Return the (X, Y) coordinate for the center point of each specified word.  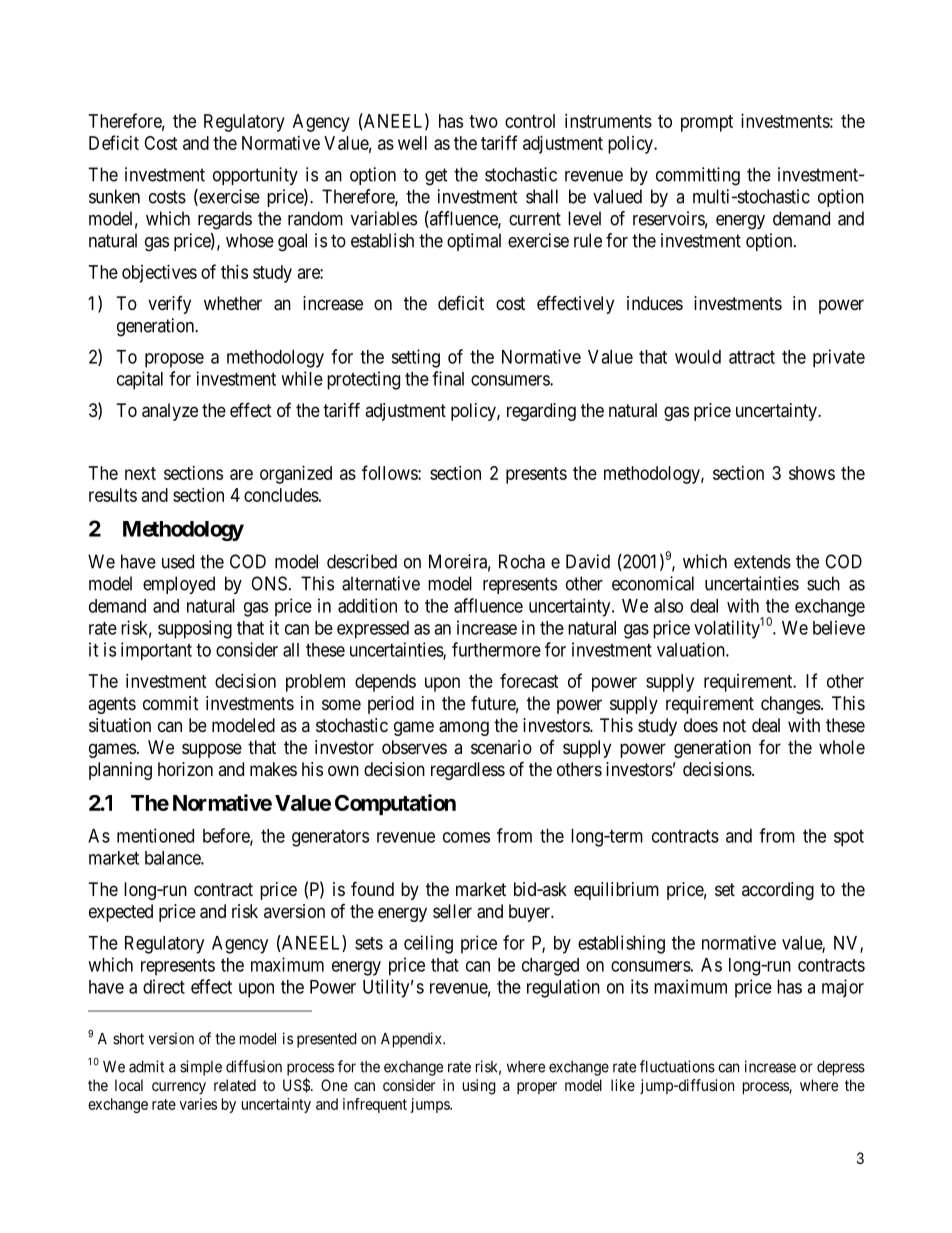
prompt (707, 123)
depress (841, 1068)
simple (201, 1068)
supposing (195, 629)
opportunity (255, 176)
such (823, 583)
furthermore (496, 649)
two (483, 121)
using (479, 1087)
